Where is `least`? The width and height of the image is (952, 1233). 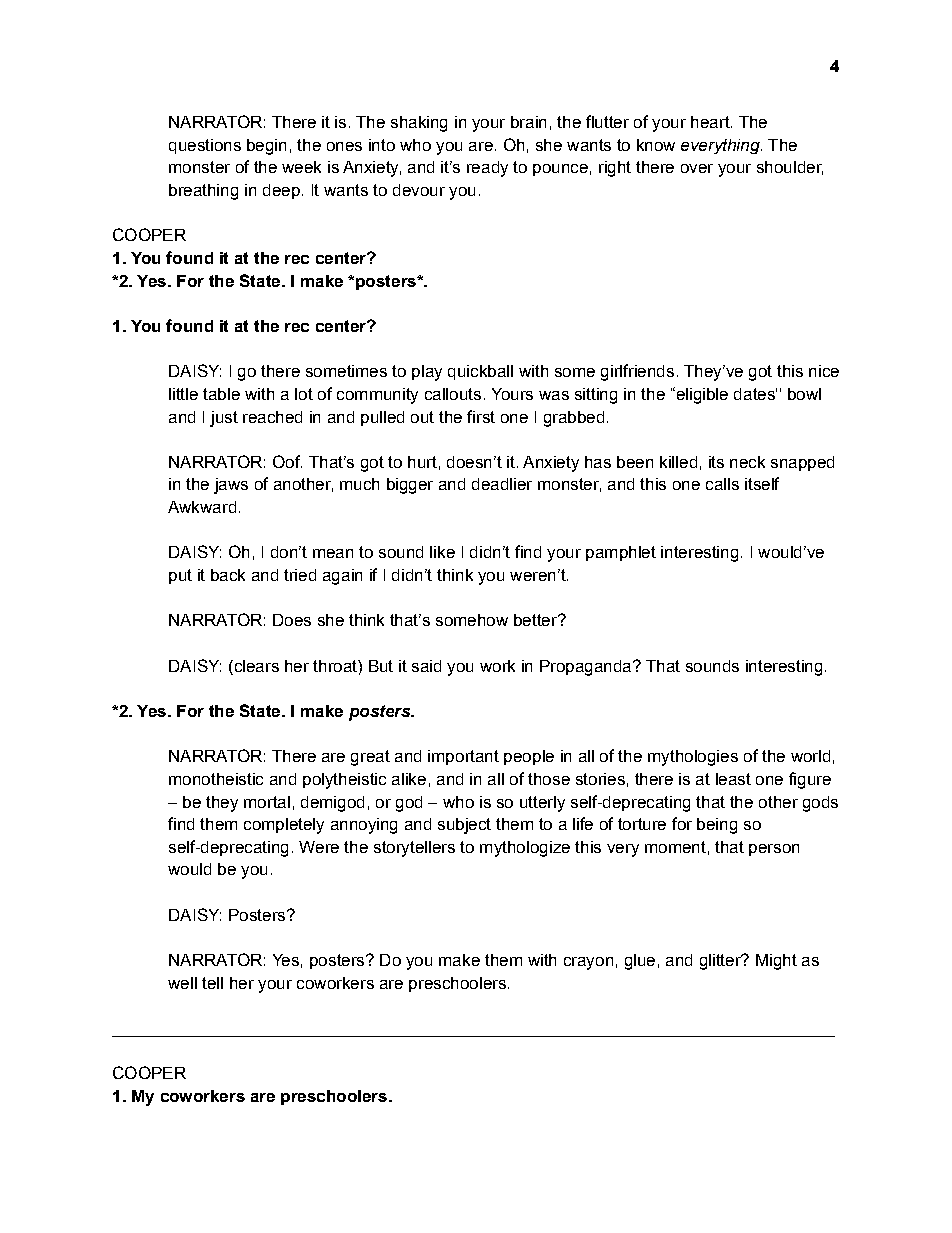 least is located at coordinates (733, 779).
